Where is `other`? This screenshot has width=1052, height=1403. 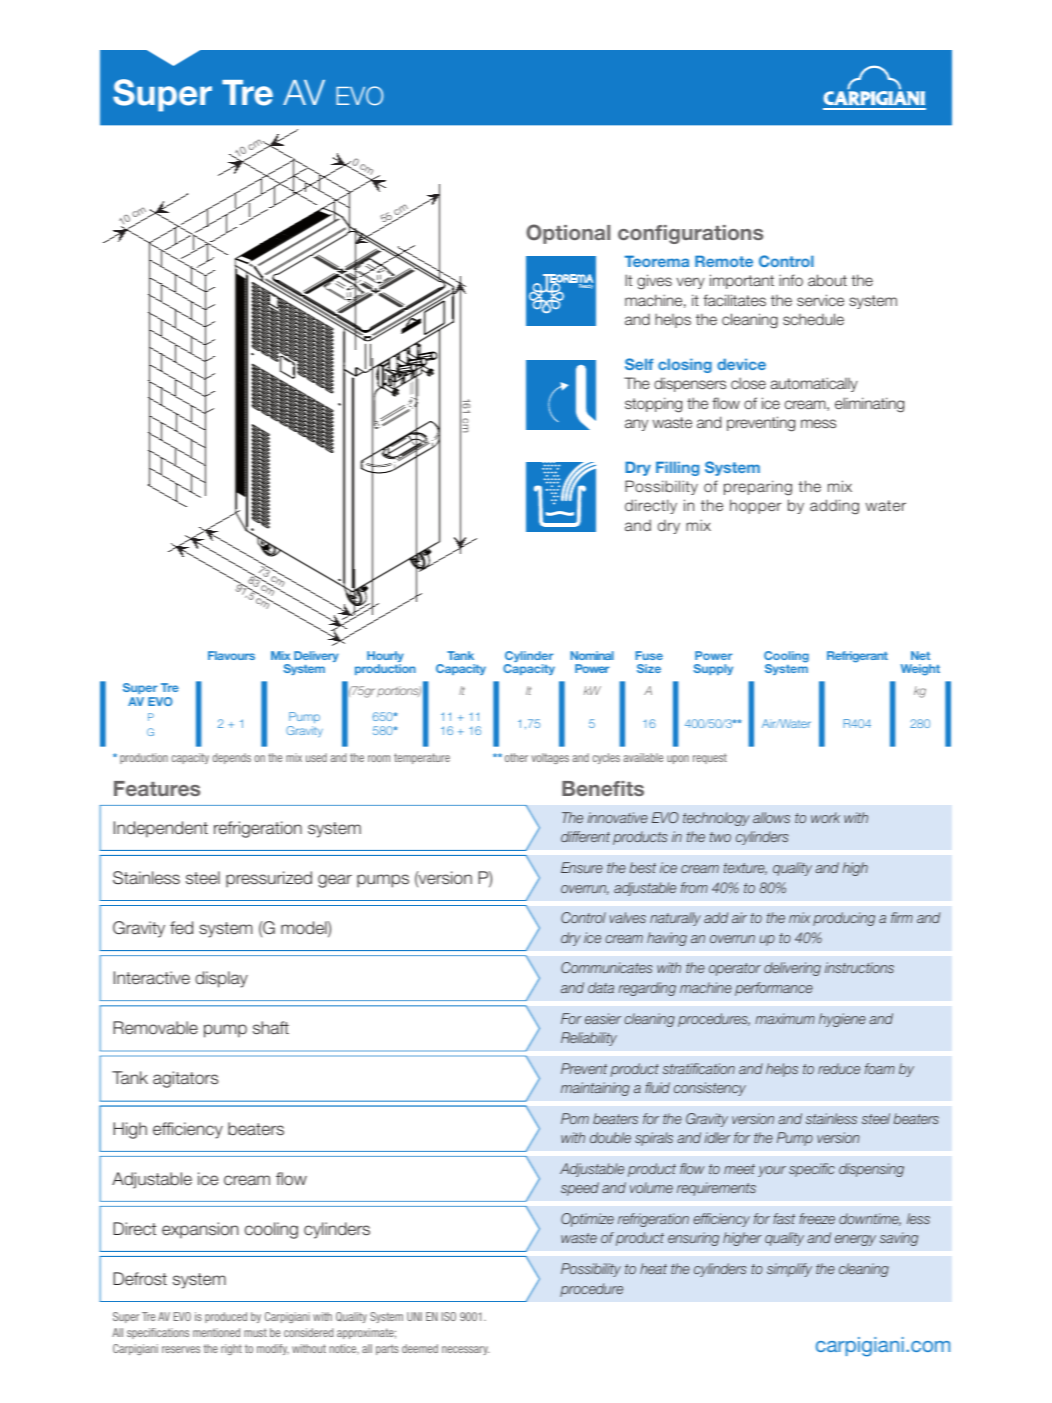 other is located at coordinates (516, 757).
